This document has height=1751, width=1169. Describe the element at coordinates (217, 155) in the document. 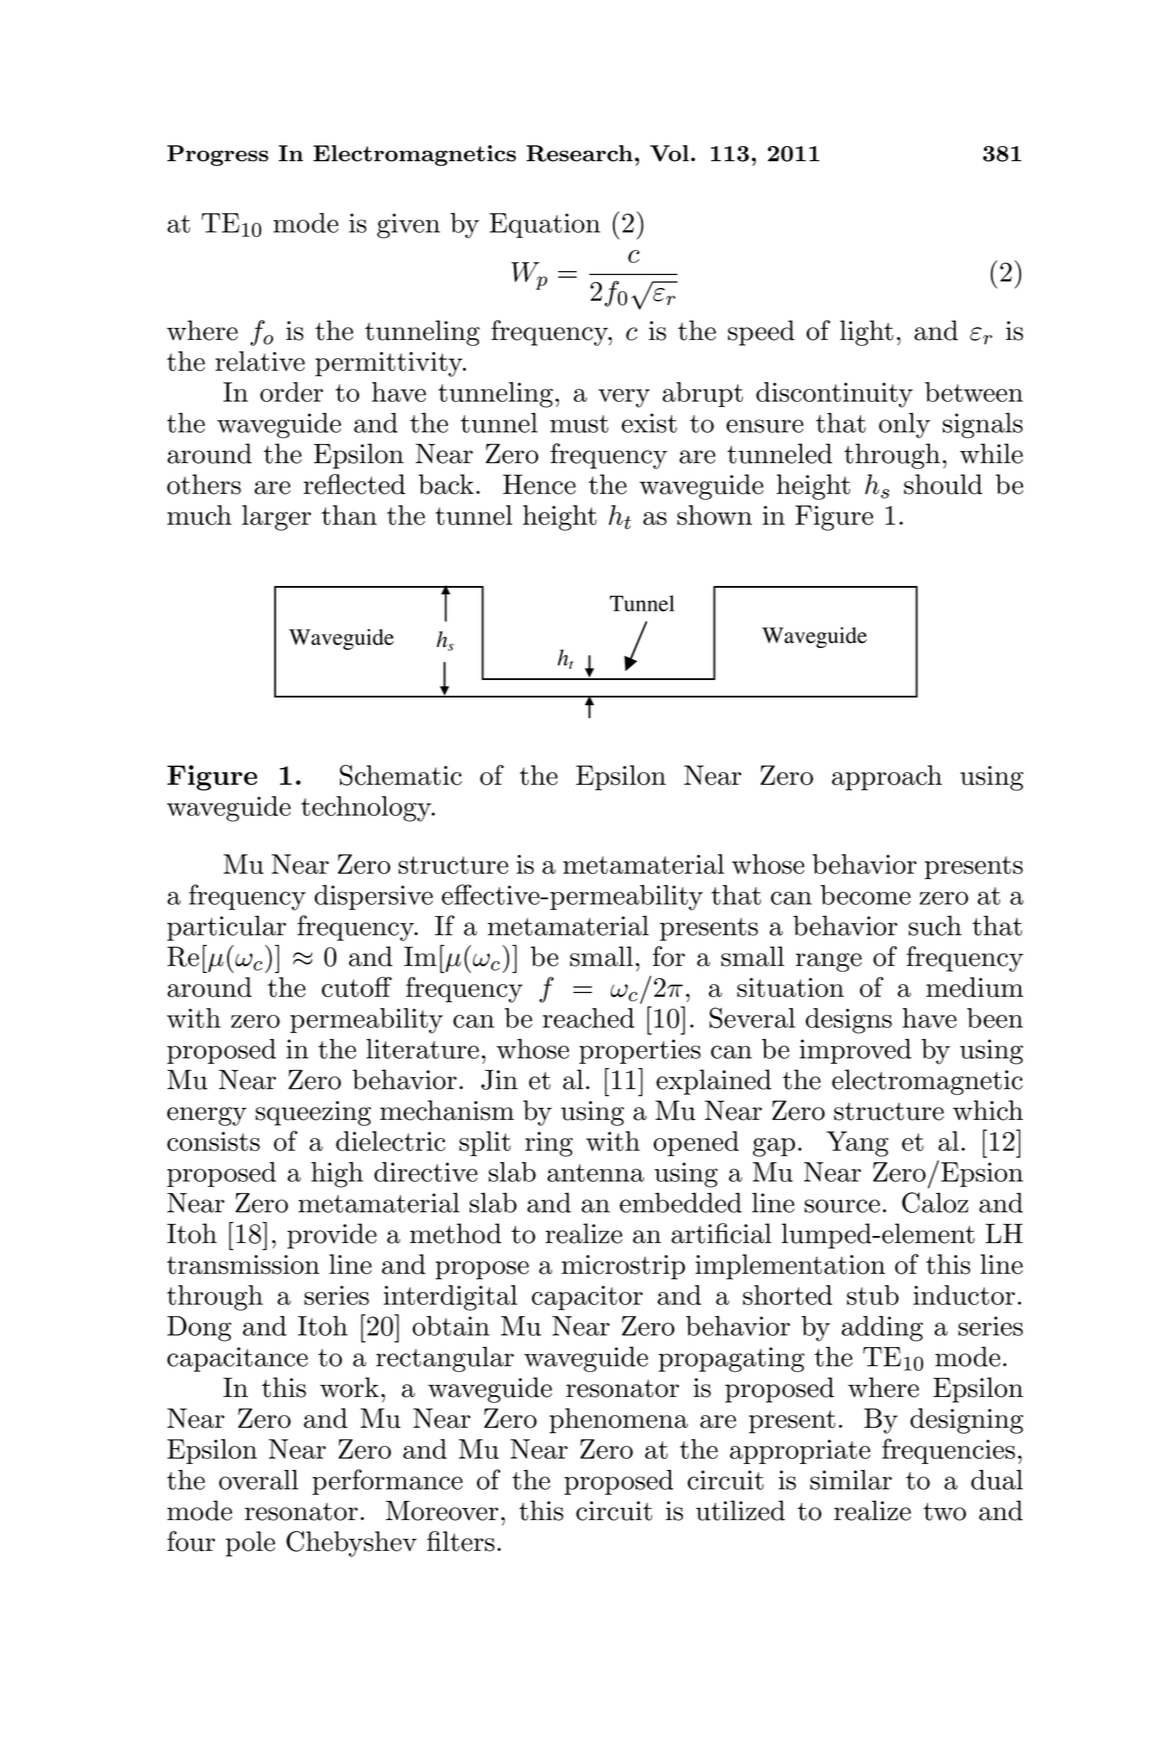

I see `Progress` at that location.
